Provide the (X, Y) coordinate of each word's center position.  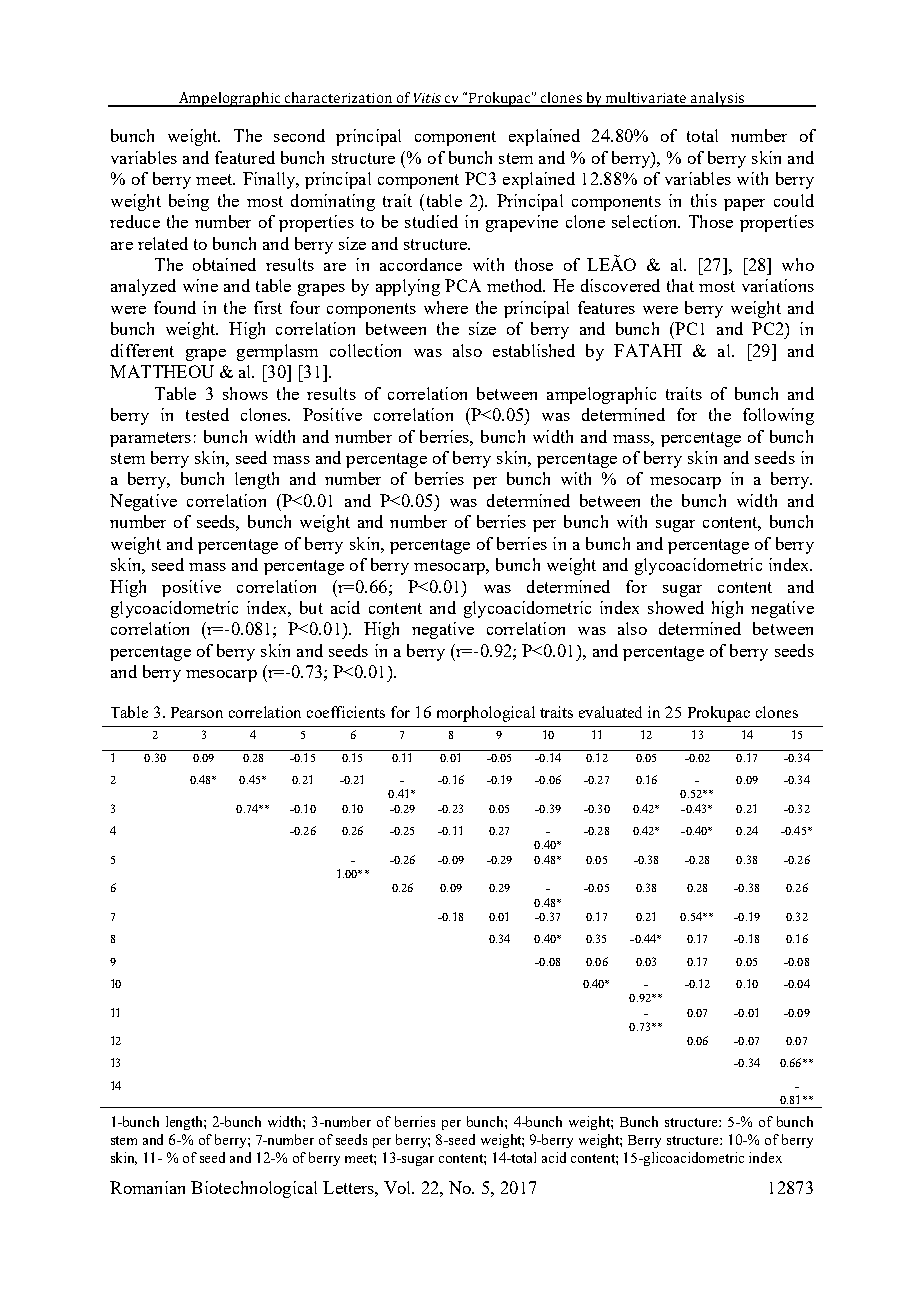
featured (245, 157)
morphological (486, 714)
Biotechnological (254, 1189)
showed (676, 607)
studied (431, 221)
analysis (717, 99)
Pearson (197, 712)
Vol (399, 1187)
